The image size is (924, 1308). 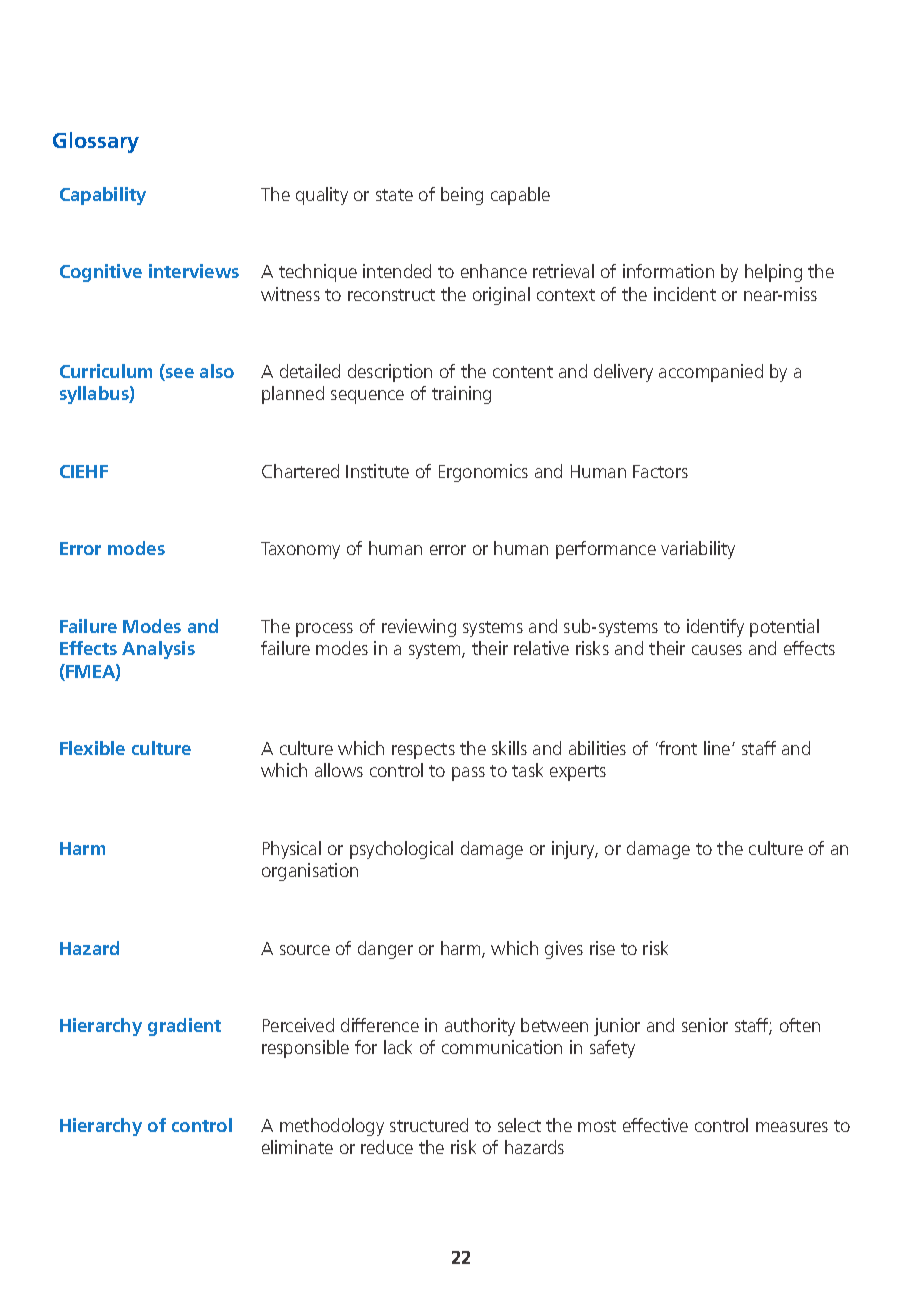 What do you see at coordinates (429, 1125) in the image?
I see `structured` at bounding box center [429, 1125].
